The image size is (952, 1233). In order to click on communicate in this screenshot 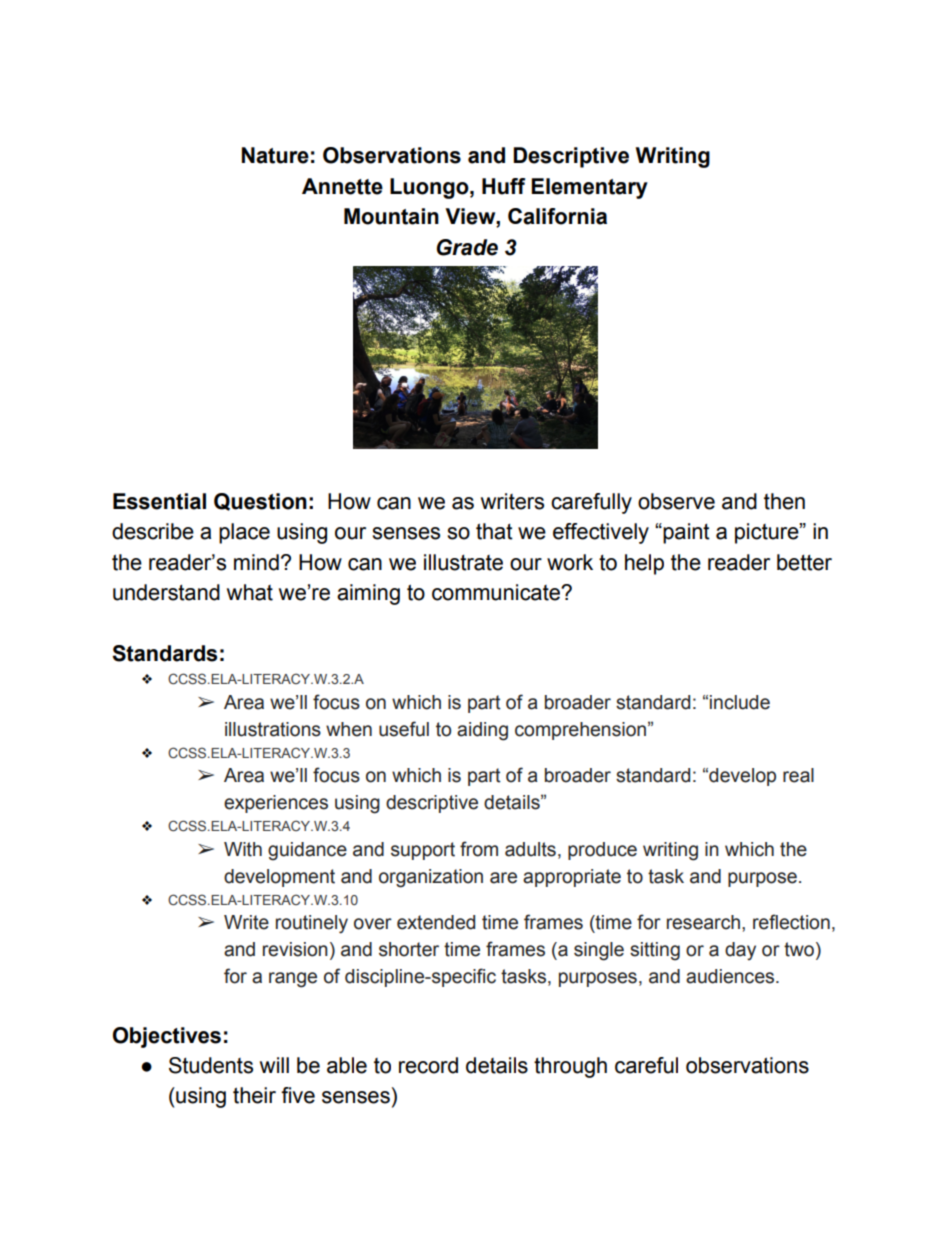, I will do `click(497, 592)`.
